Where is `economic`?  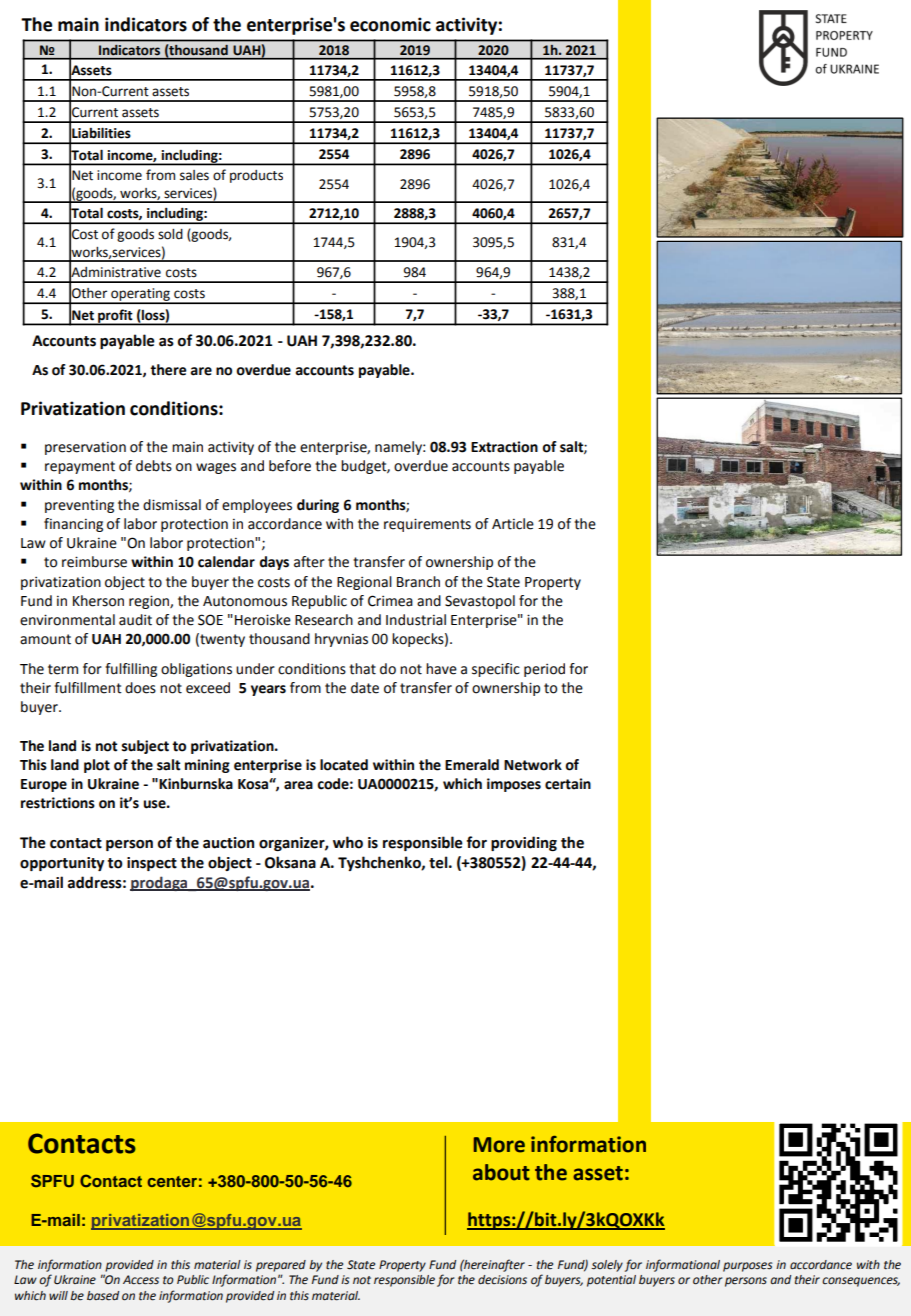 economic is located at coordinates (390, 24).
